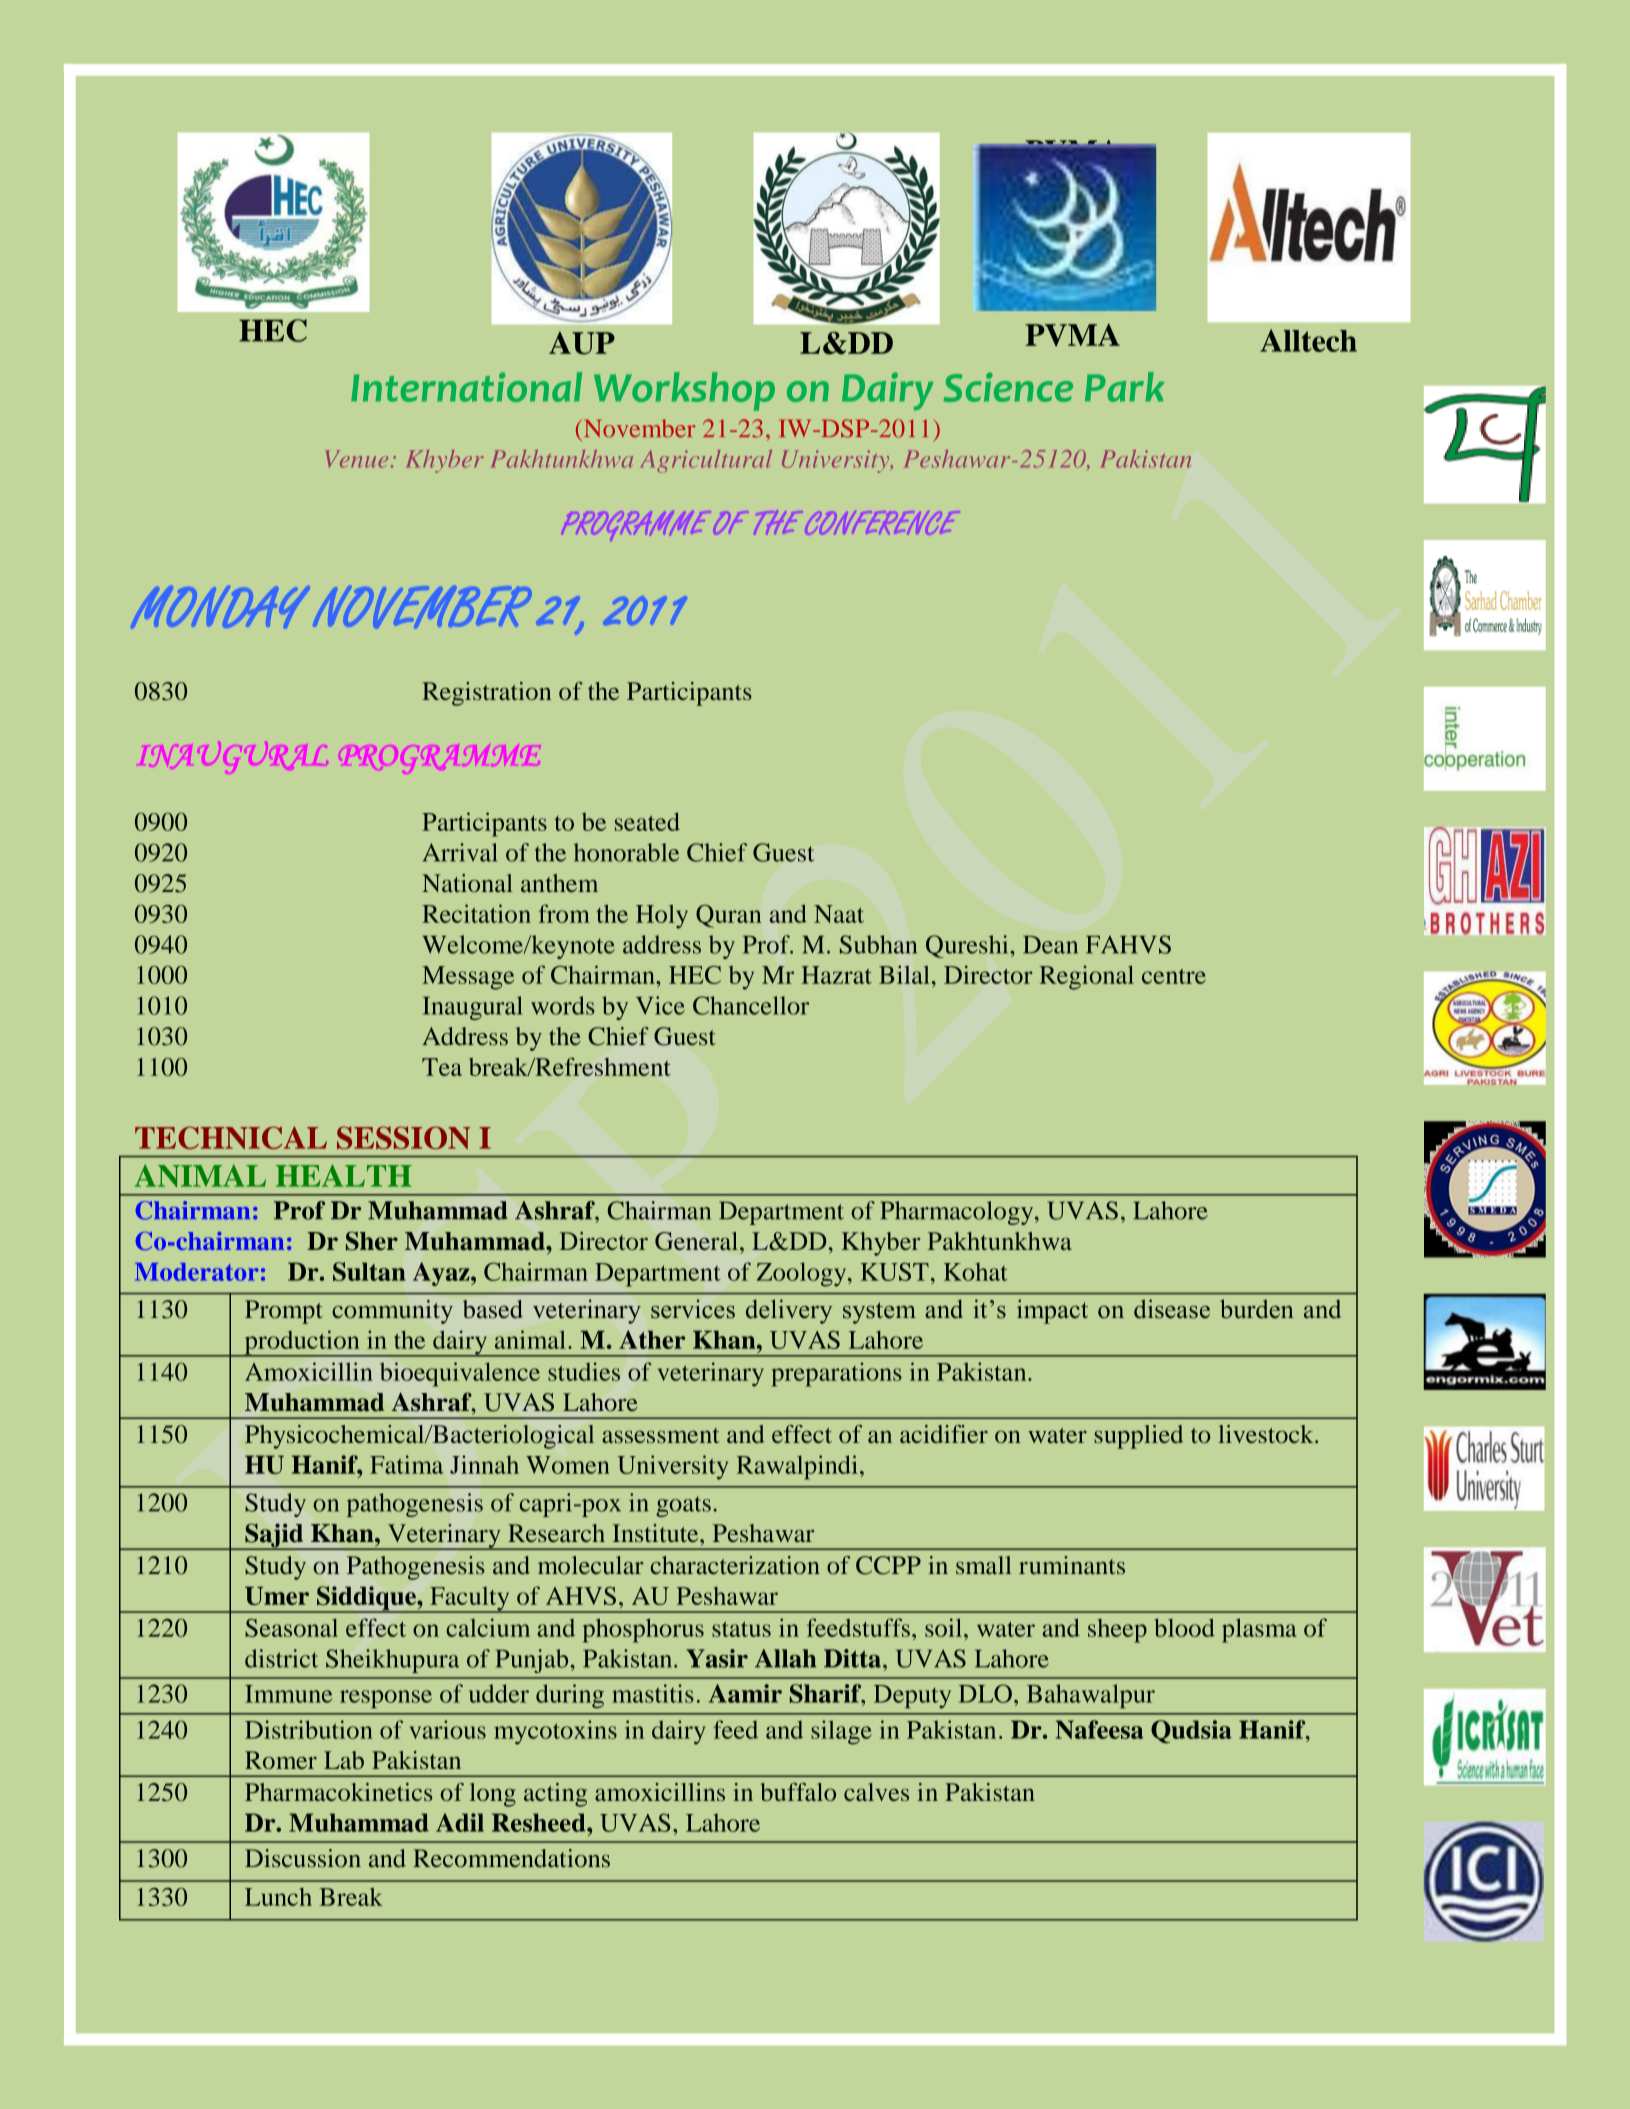 The height and width of the screenshot is (2109, 1630). Describe the element at coordinates (684, 391) in the screenshot. I see `Workshop` at that location.
